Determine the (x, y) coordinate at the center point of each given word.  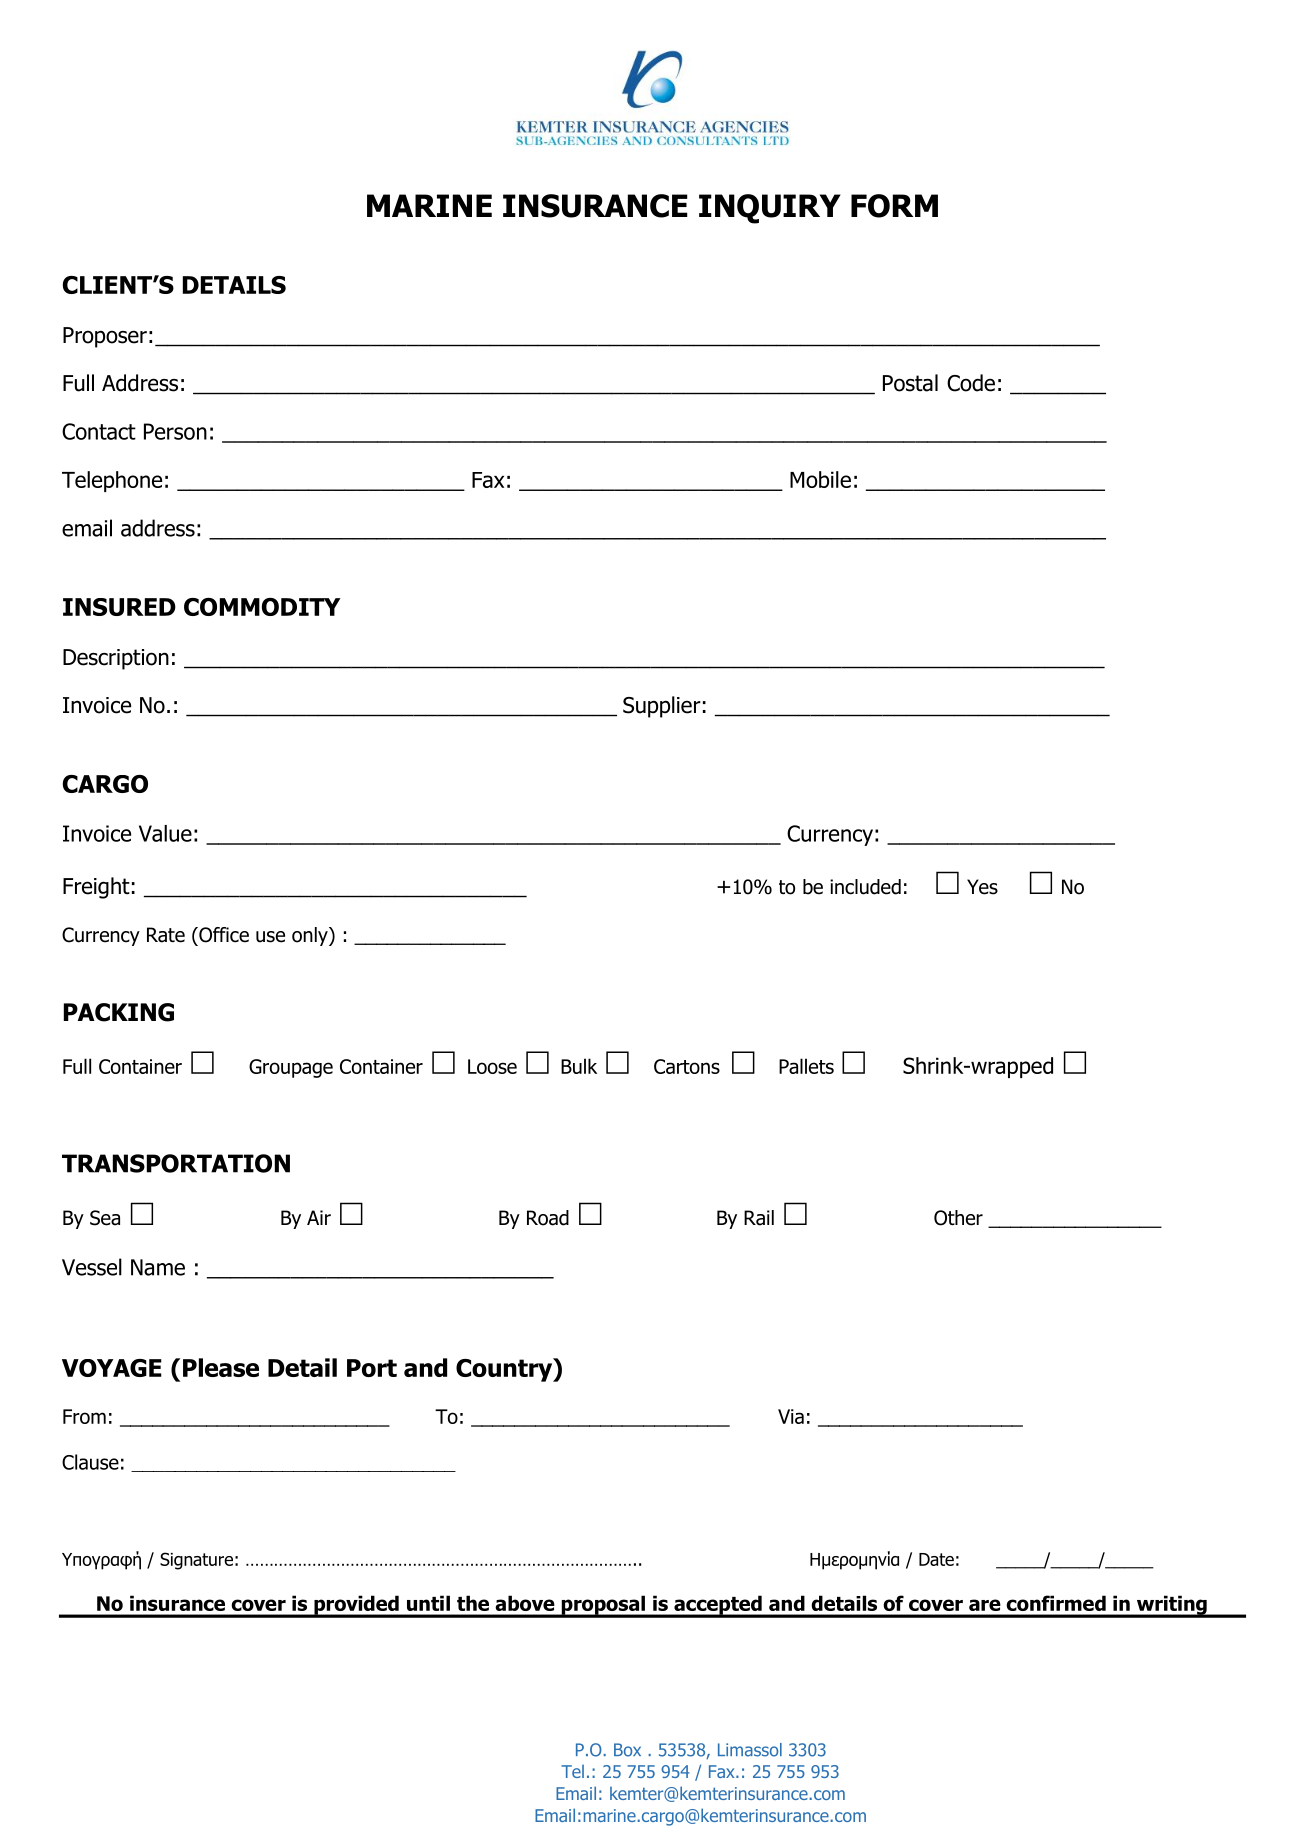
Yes (982, 887)
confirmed (1056, 1603)
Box (627, 1750)
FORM (894, 206)
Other (958, 1218)
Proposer (105, 337)
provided (356, 1606)
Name (158, 1267)
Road (548, 1218)
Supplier (662, 707)
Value (165, 833)
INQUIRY (770, 209)
